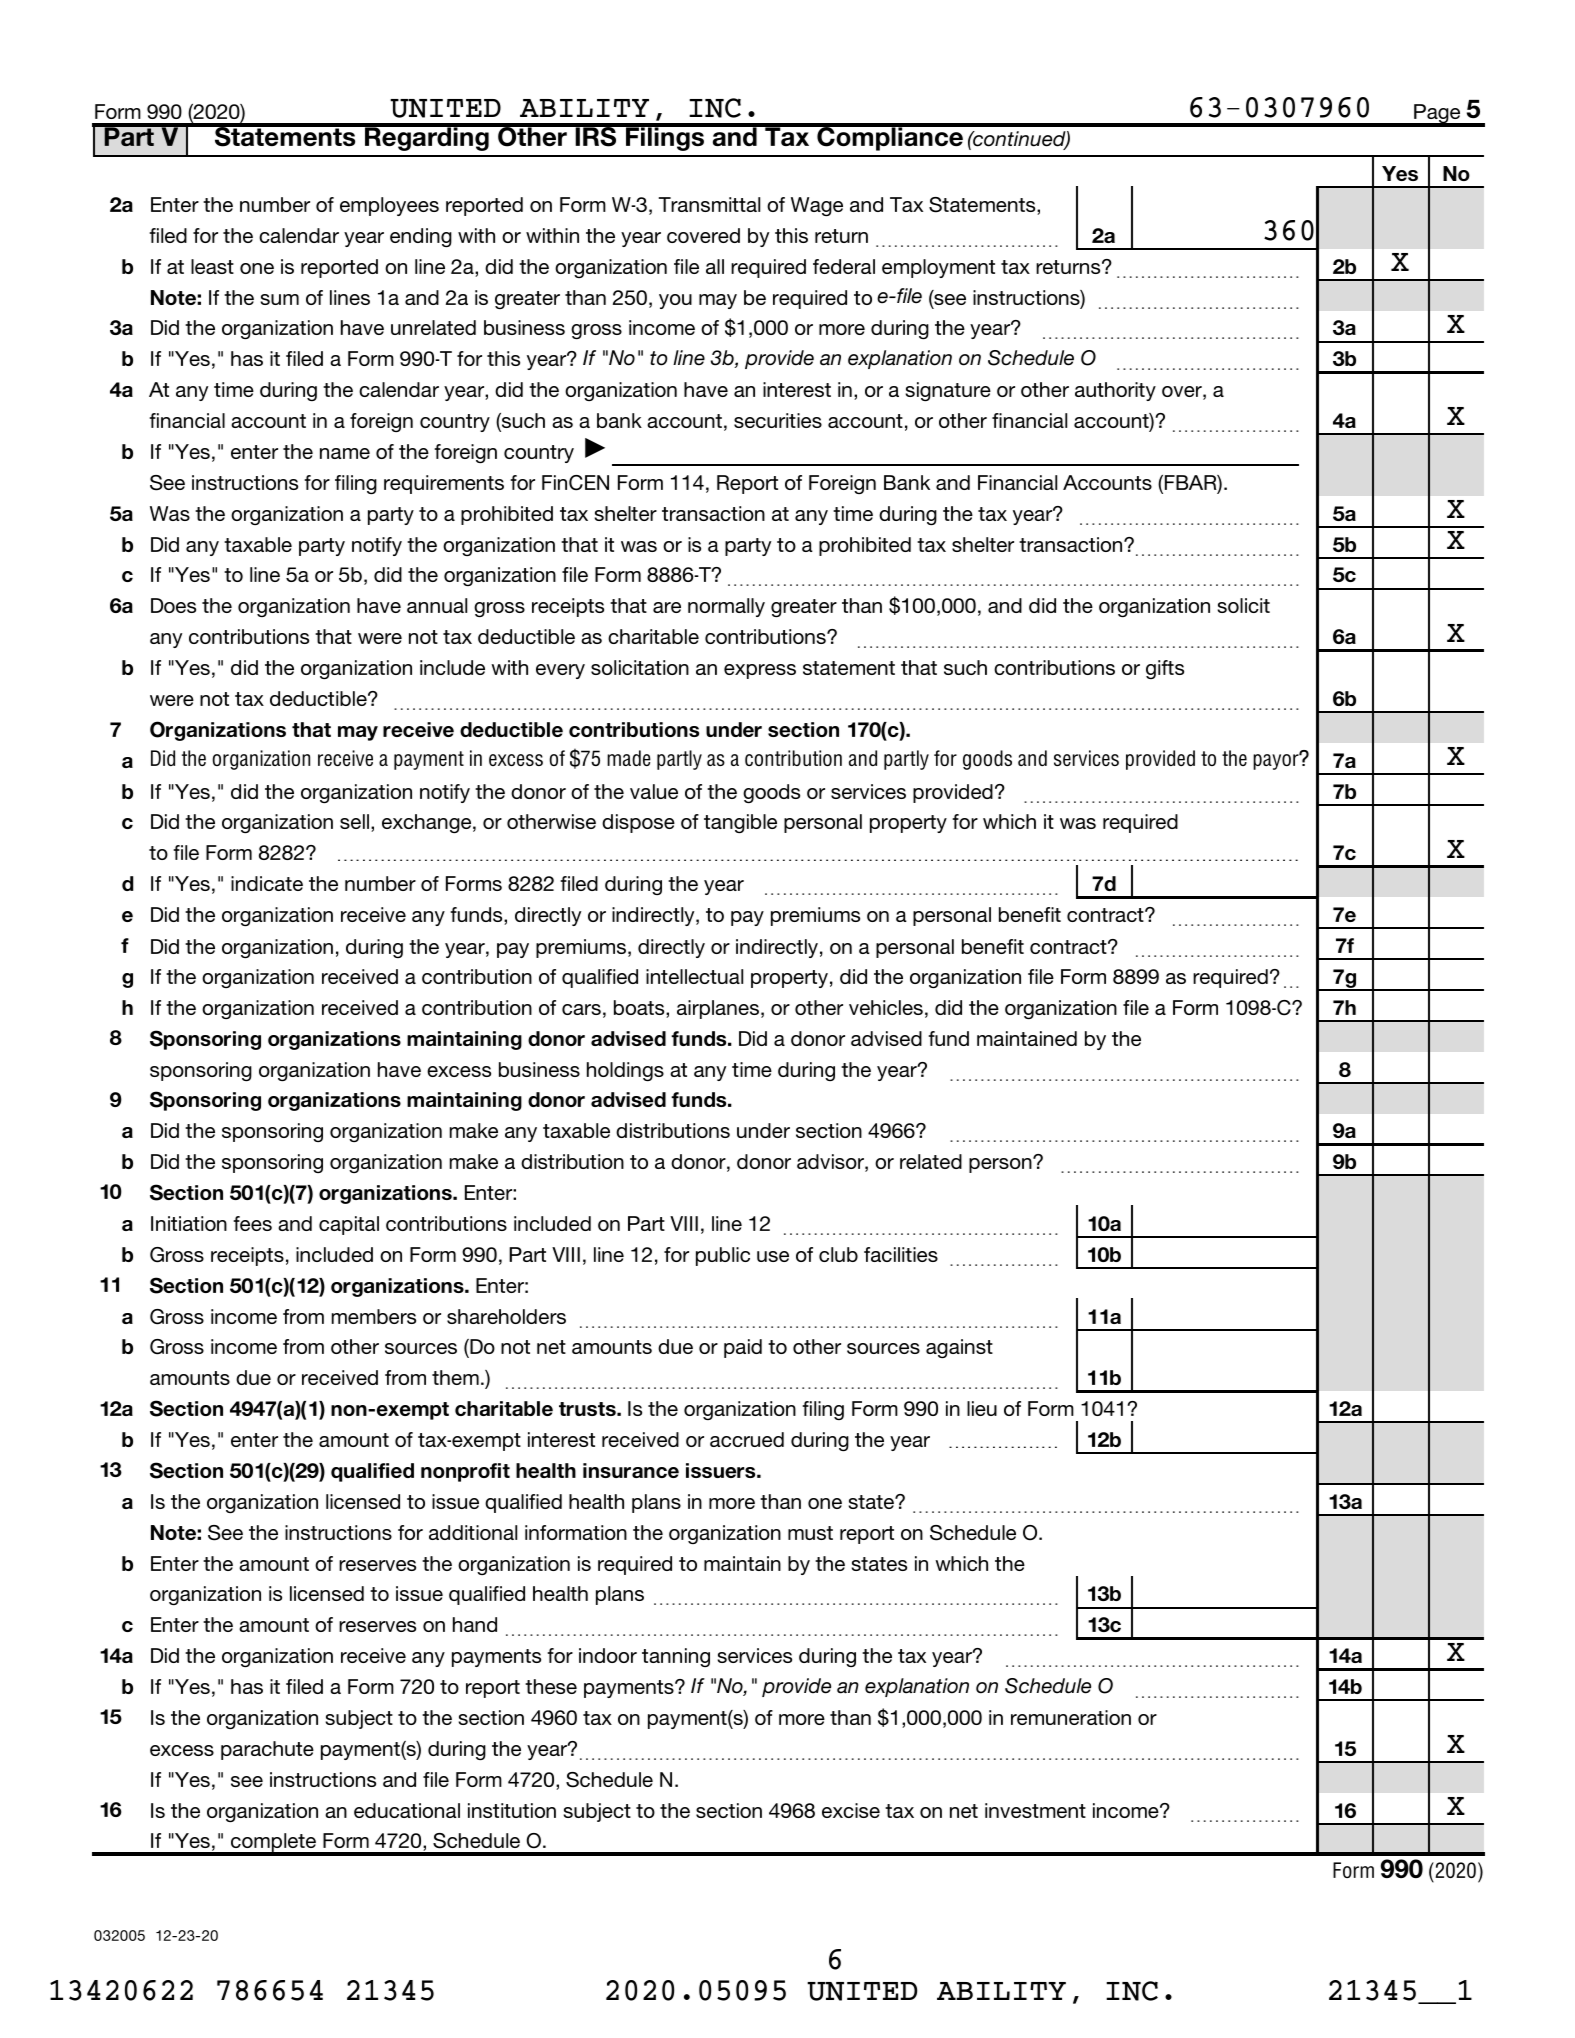 The width and height of the screenshot is (1575, 2038). Describe the element at coordinates (817, 206) in the screenshot. I see `Wage` at that location.
